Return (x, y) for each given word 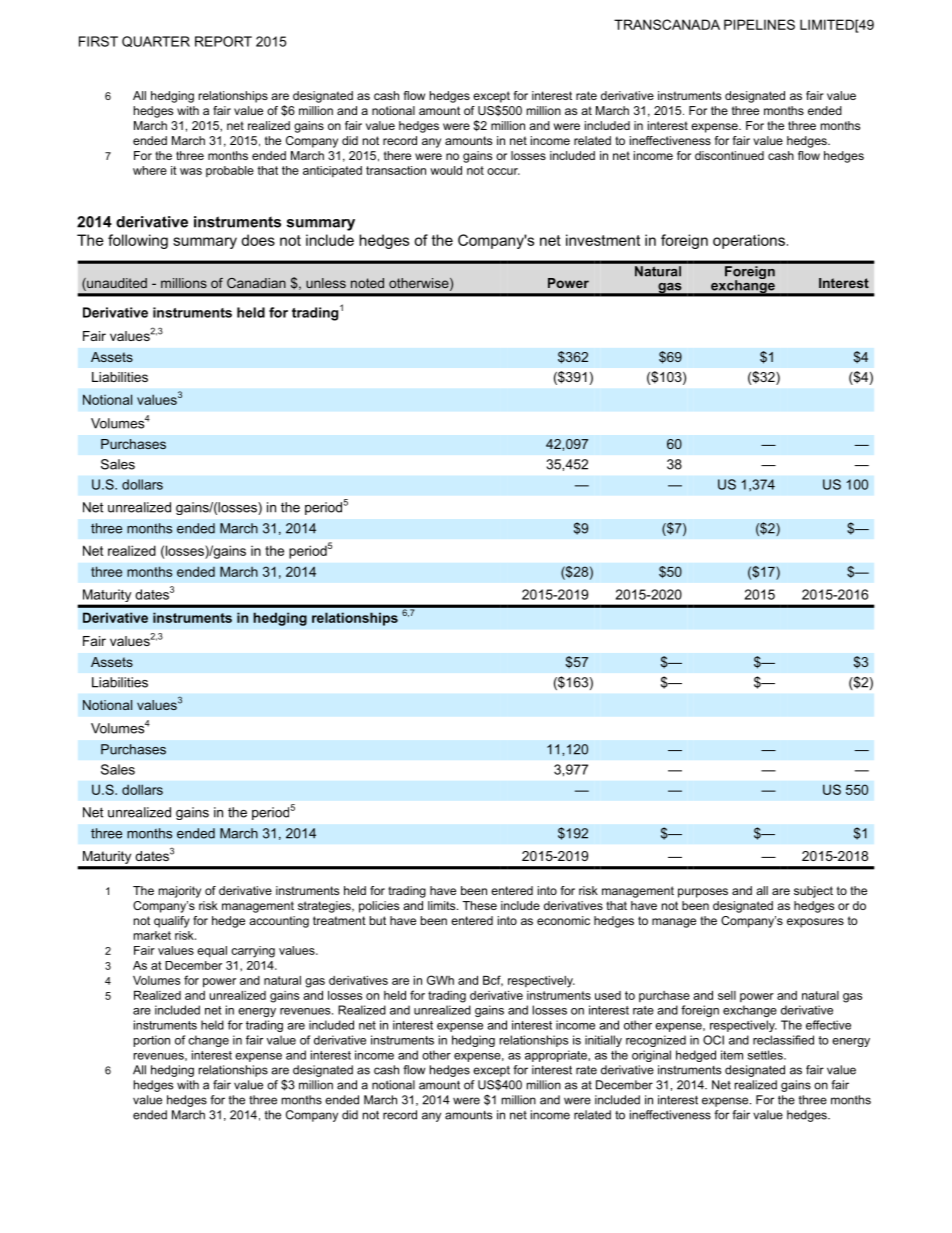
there (397, 155)
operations (749, 241)
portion (152, 1041)
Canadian (256, 283)
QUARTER (156, 41)
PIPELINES (759, 24)
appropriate (557, 1056)
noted (367, 283)
